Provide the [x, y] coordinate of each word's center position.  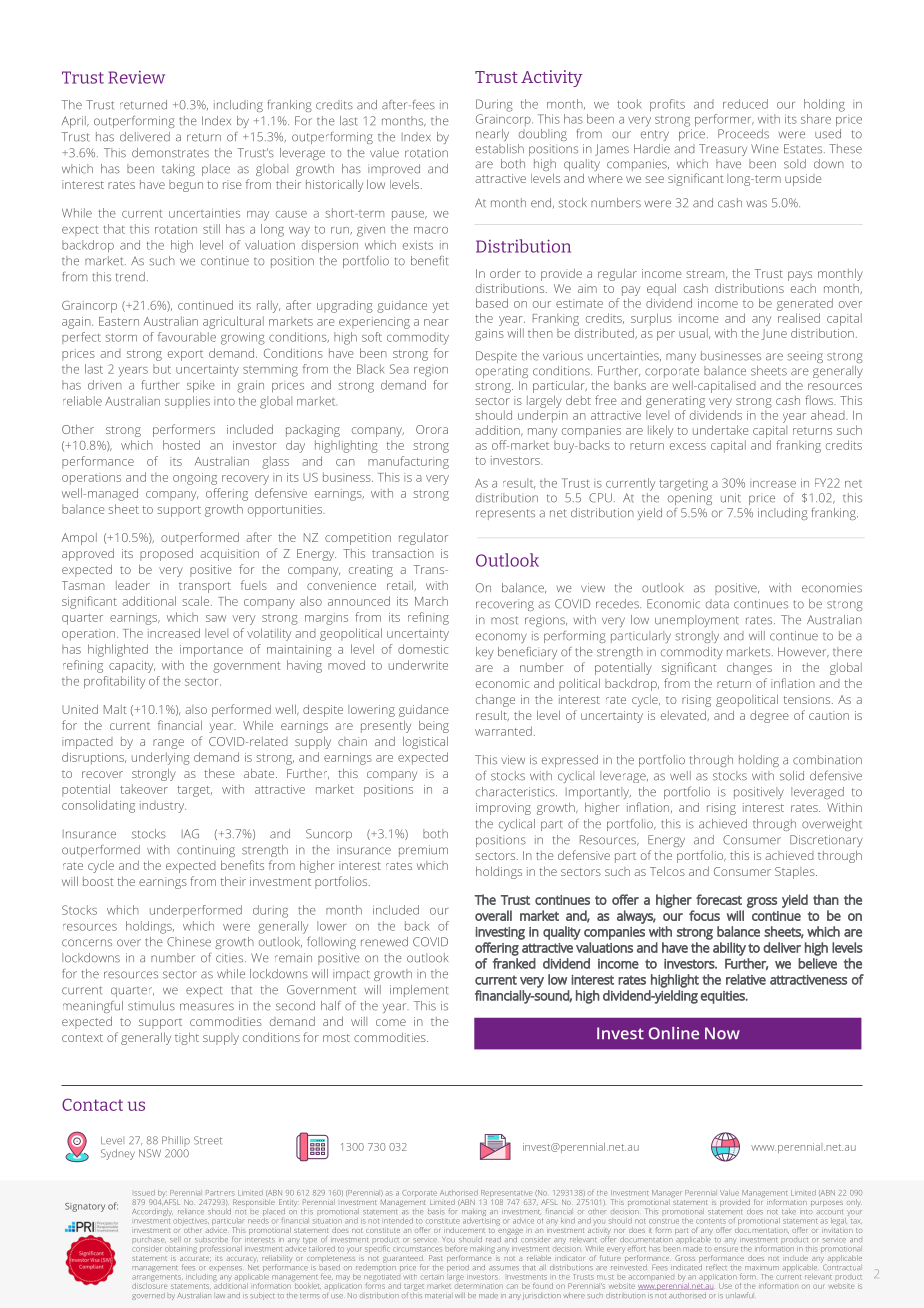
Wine [765, 149]
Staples [796, 873]
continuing [206, 851]
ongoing [195, 479]
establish [500, 149]
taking [178, 170]
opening [690, 499]
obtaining [181, 1250]
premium [423, 851]
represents [505, 514]
